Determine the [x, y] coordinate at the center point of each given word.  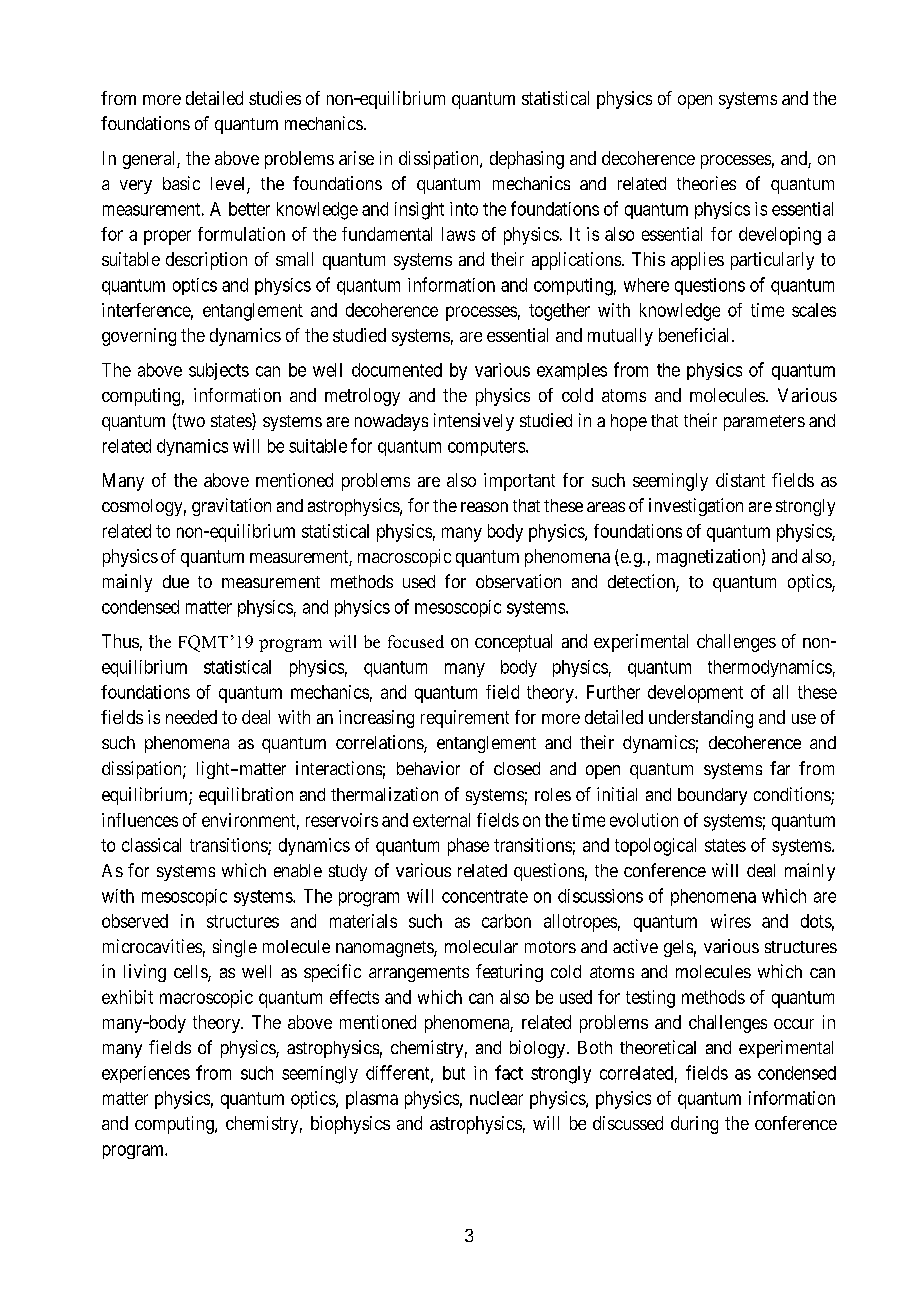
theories [706, 183]
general [150, 160]
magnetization [710, 558]
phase [468, 847]
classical [151, 845]
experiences [146, 1074]
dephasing [527, 160]
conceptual [513, 643]
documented [397, 370]
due [176, 581]
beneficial [696, 335]
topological [655, 847]
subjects [219, 371]
